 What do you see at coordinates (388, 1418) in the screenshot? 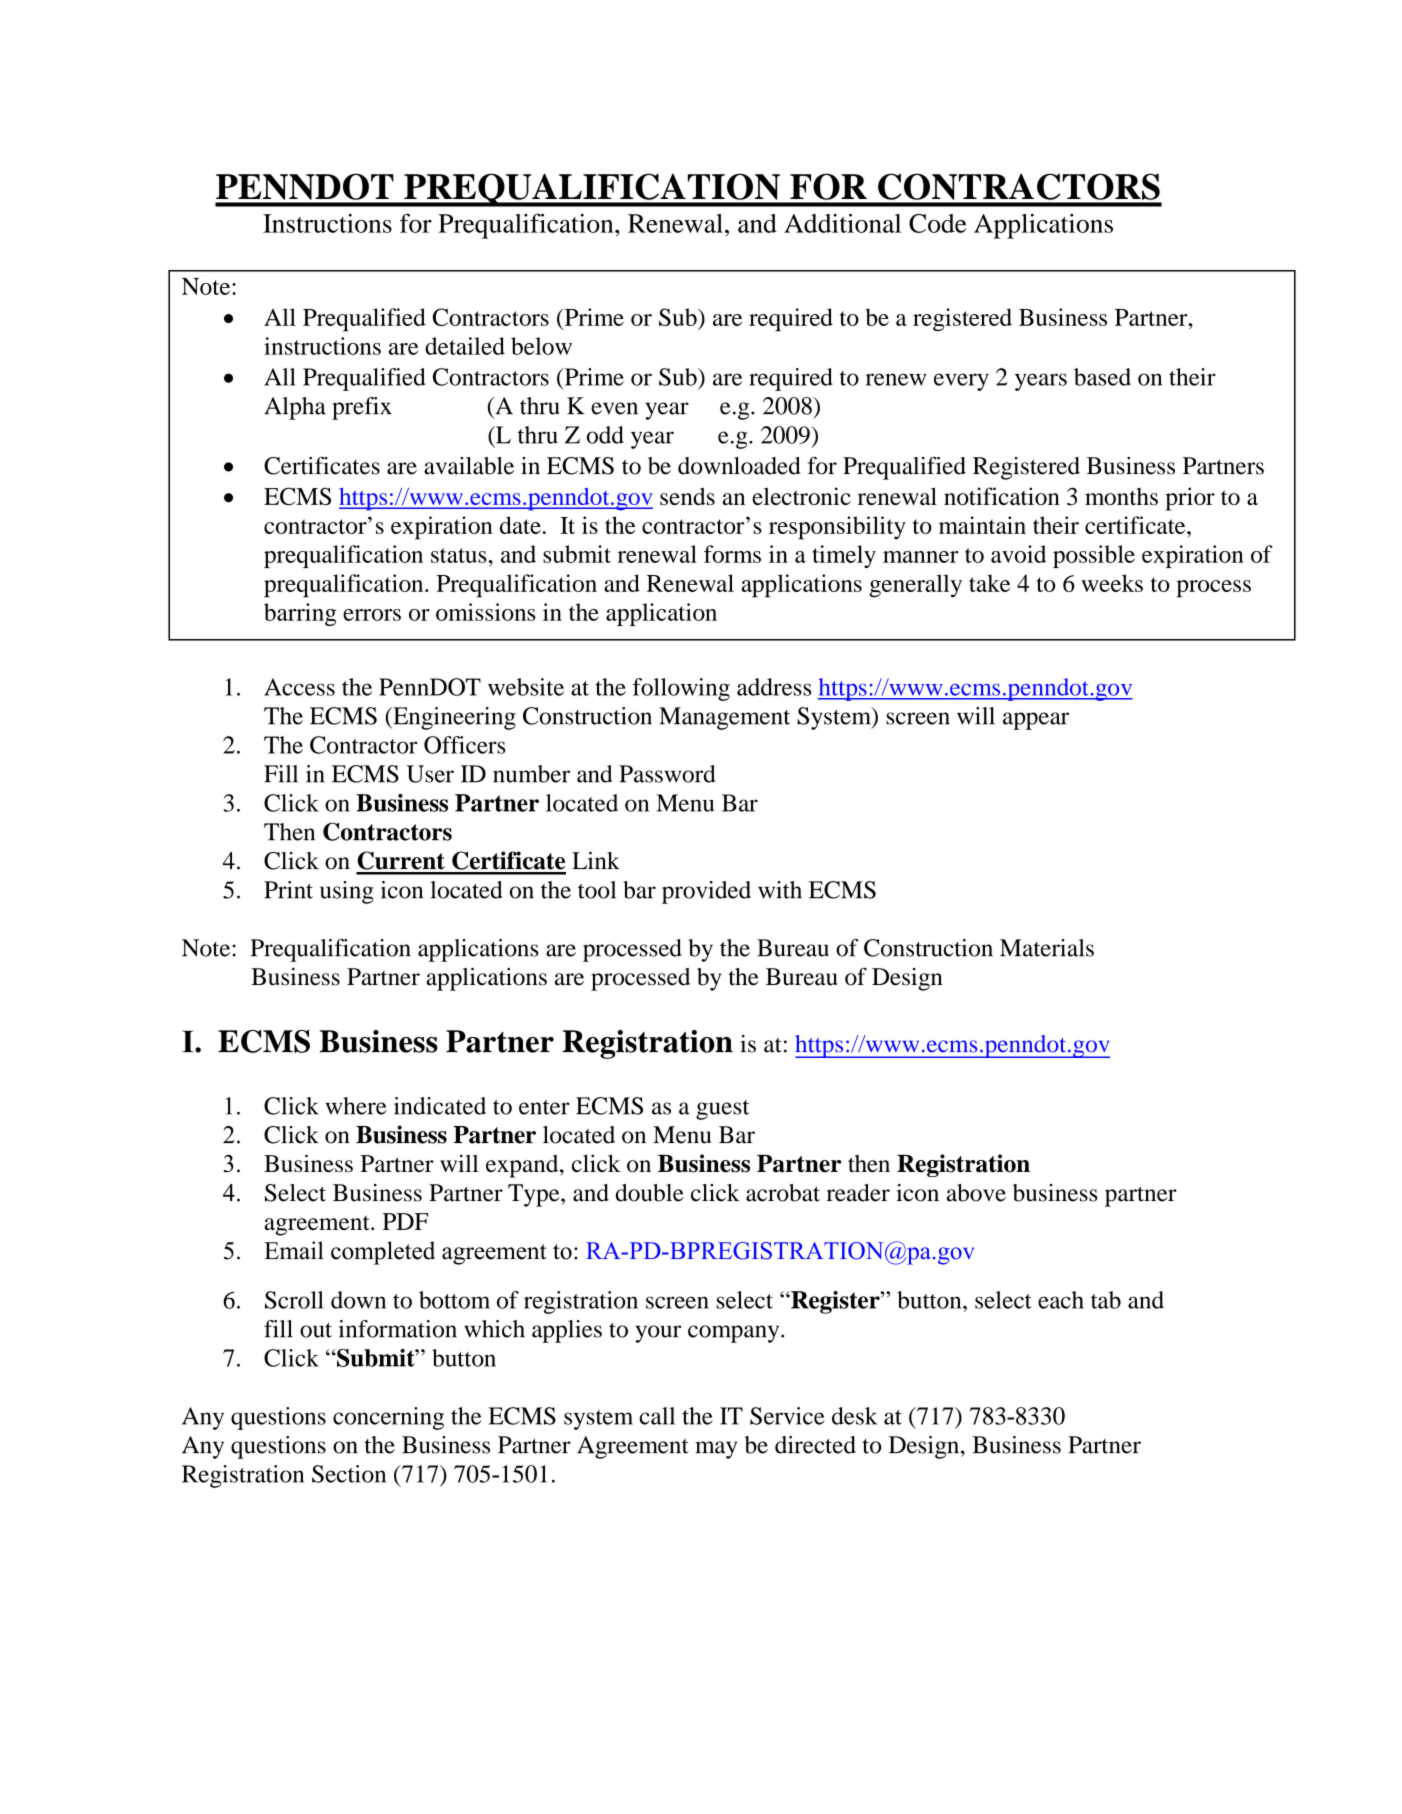
I see `concerning` at bounding box center [388, 1418].
